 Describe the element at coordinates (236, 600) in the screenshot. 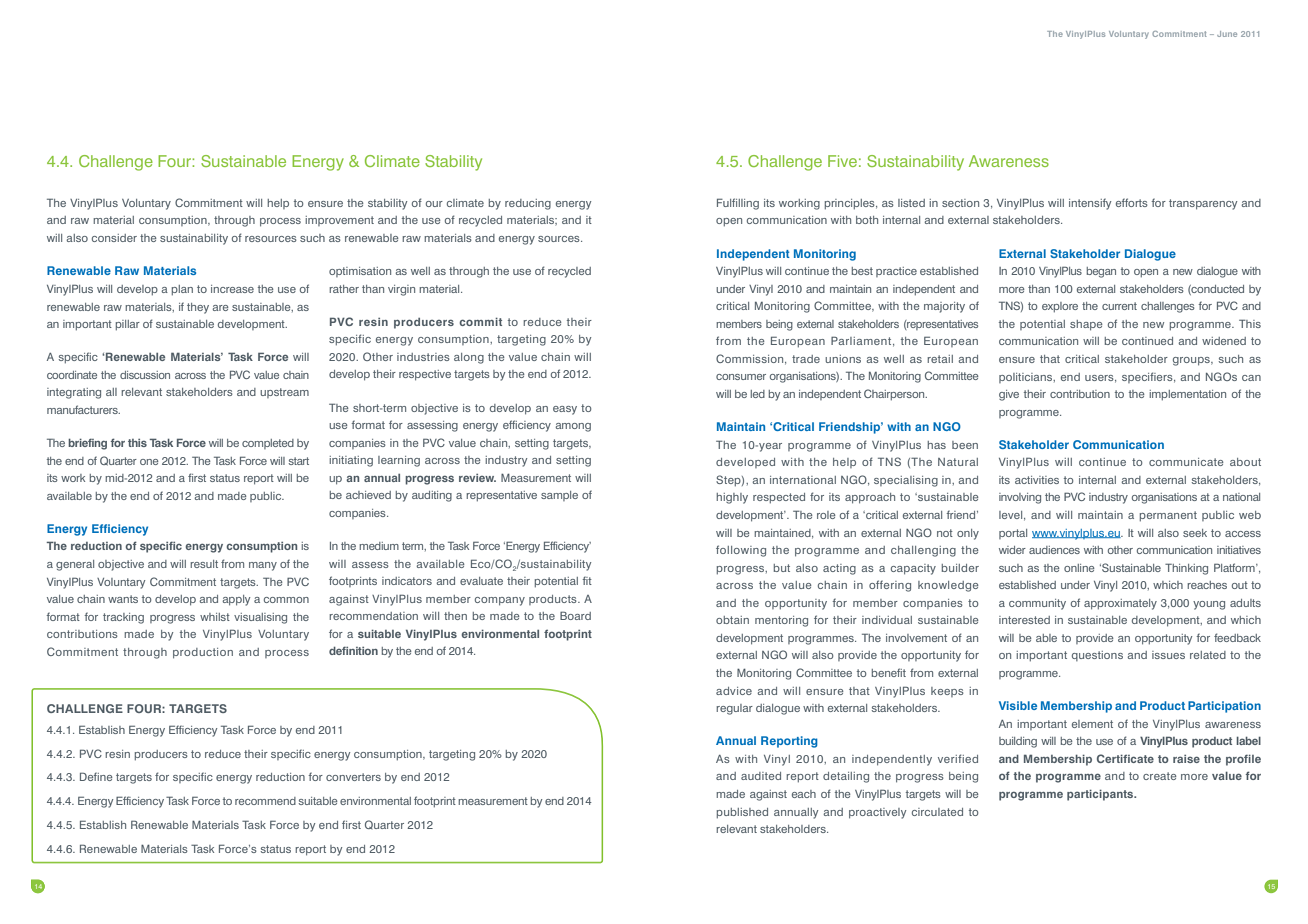

I see `apply` at that location.
